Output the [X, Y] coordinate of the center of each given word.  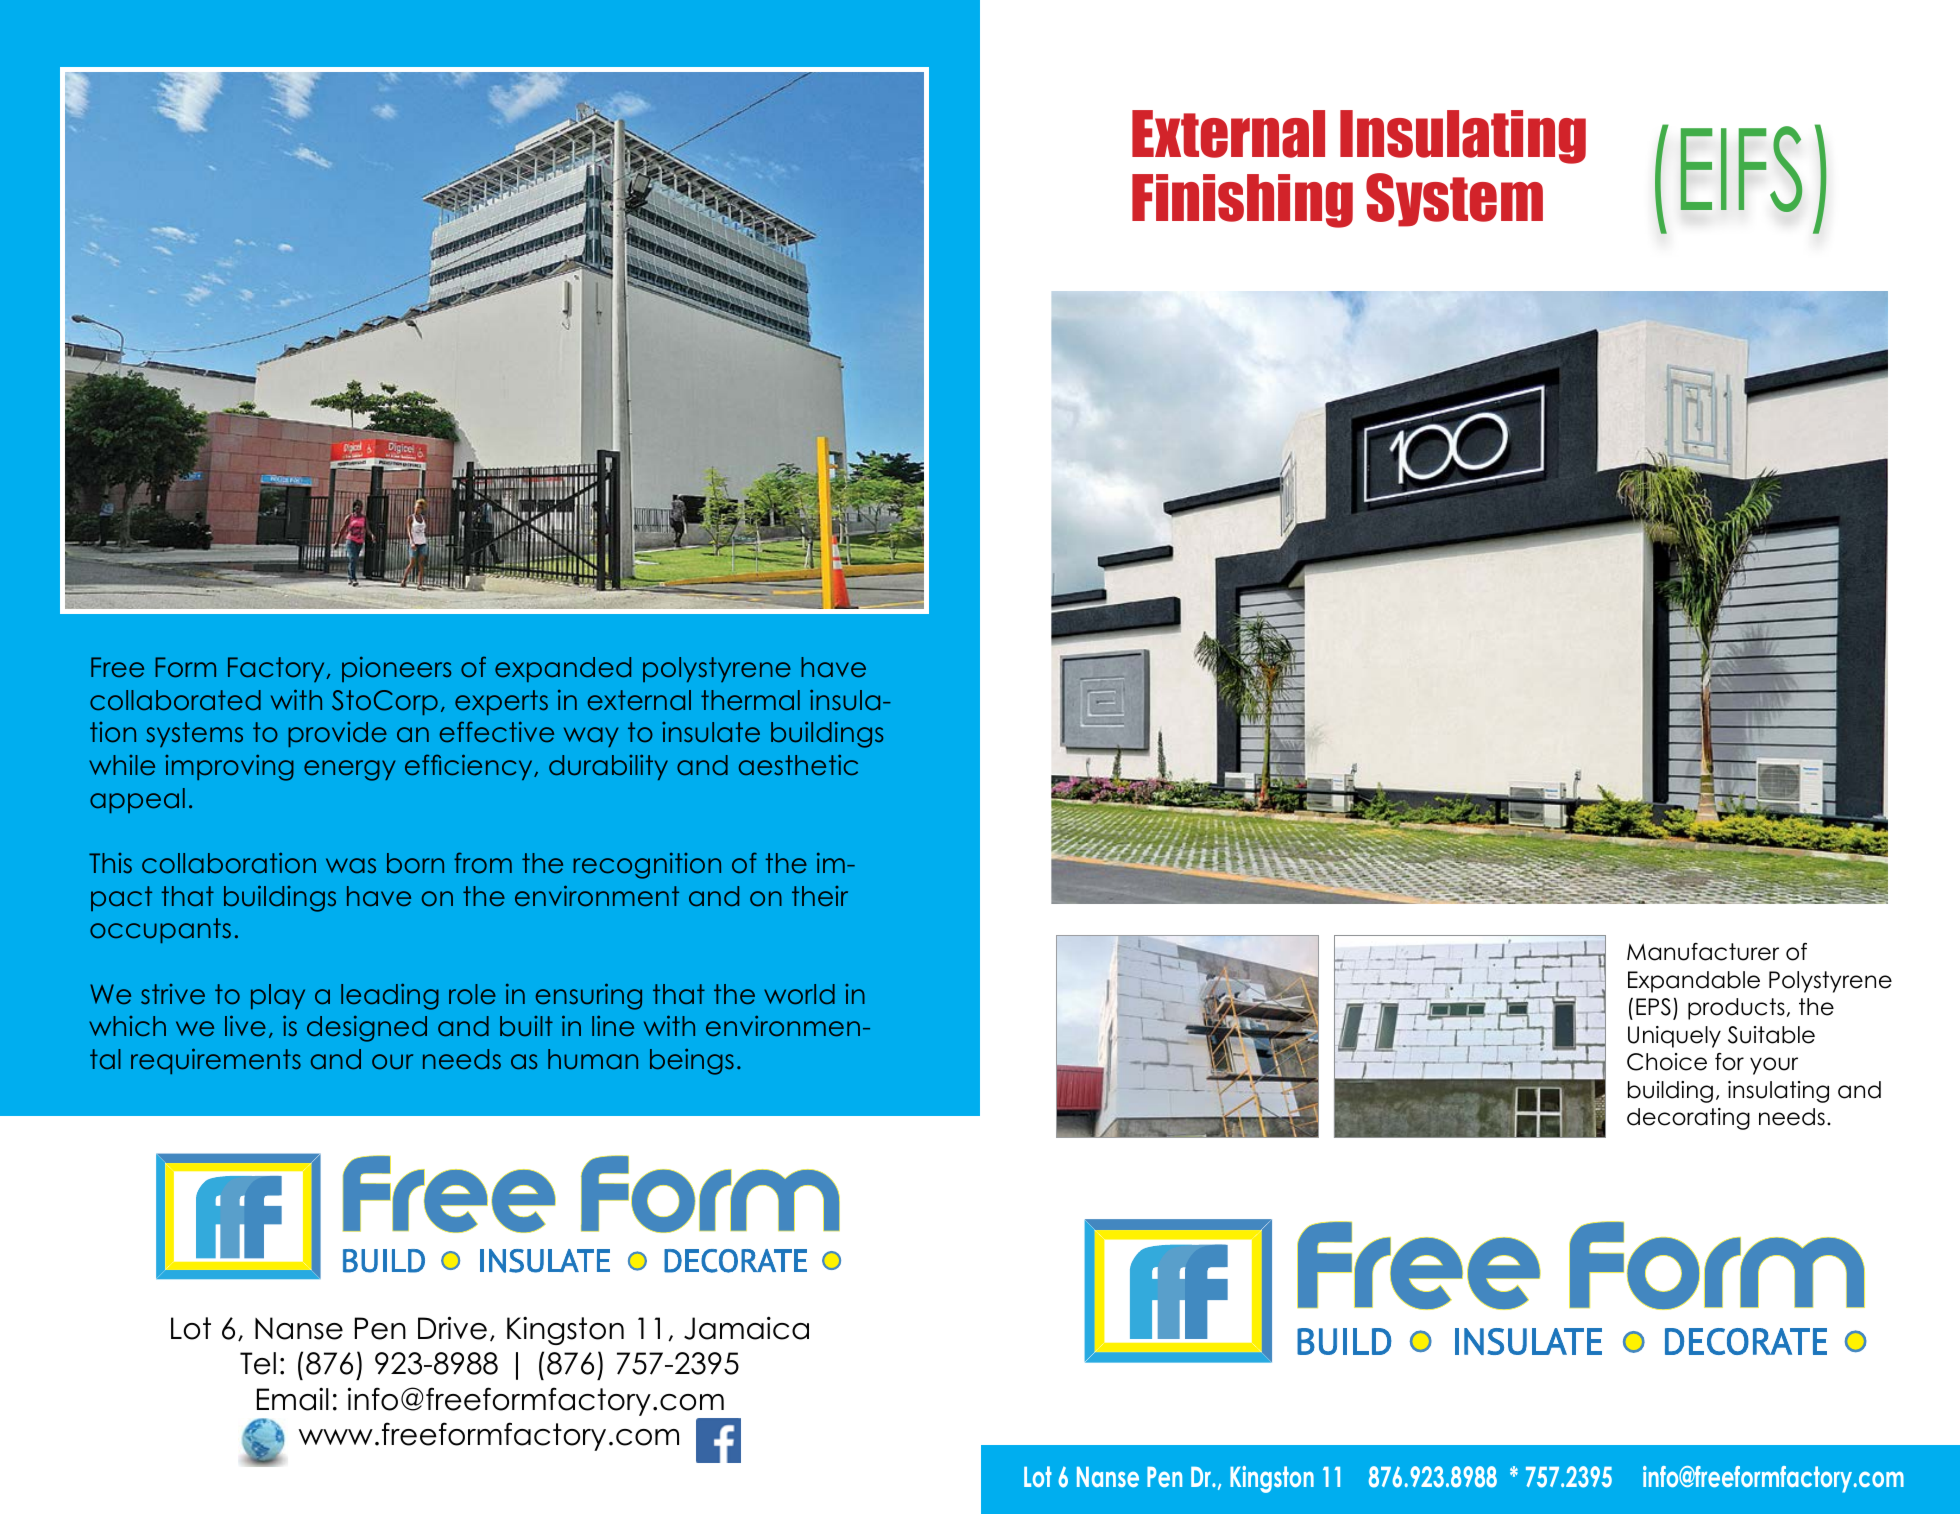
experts [501, 702]
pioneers [396, 669]
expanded [563, 669]
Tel [258, 1363]
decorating [1688, 1119]
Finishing [1242, 201]
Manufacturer [1703, 952]
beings [692, 1062]
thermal [750, 700]
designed [367, 1029]
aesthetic [798, 765]
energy [349, 770]
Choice [1667, 1062]
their [820, 896]
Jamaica [746, 1328]
